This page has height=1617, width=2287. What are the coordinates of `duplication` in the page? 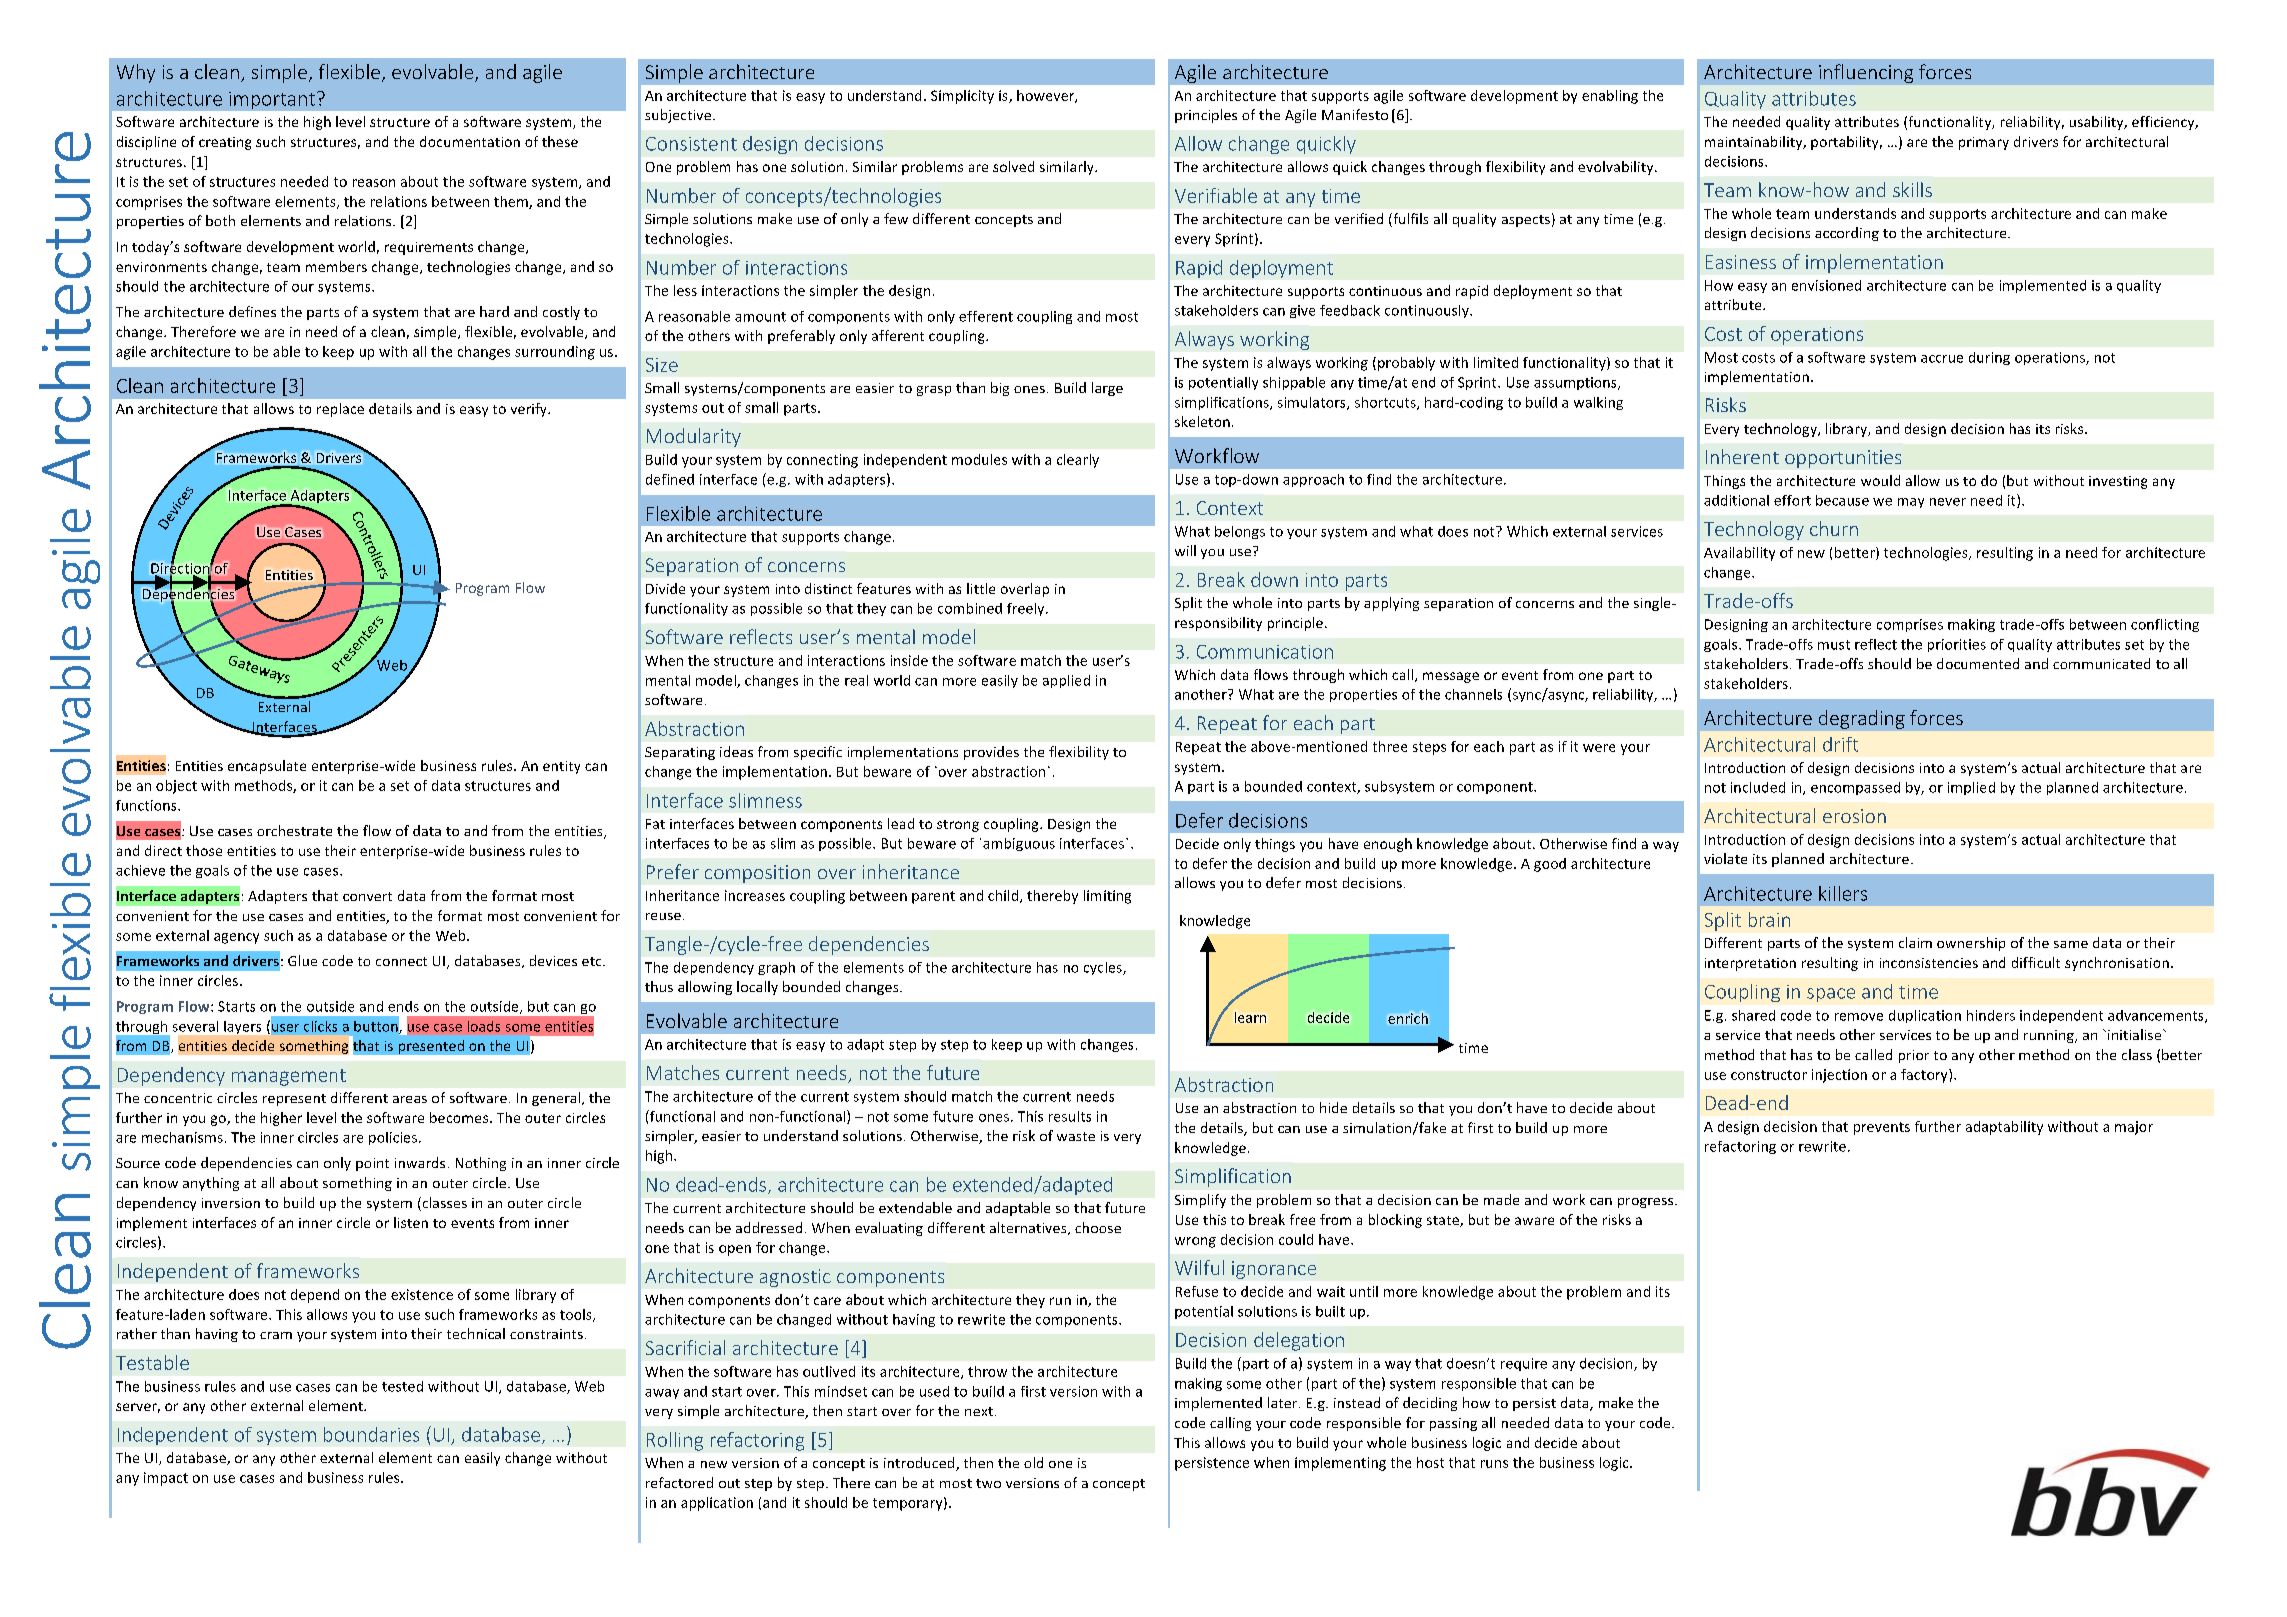 It's located at (1925, 1016).
